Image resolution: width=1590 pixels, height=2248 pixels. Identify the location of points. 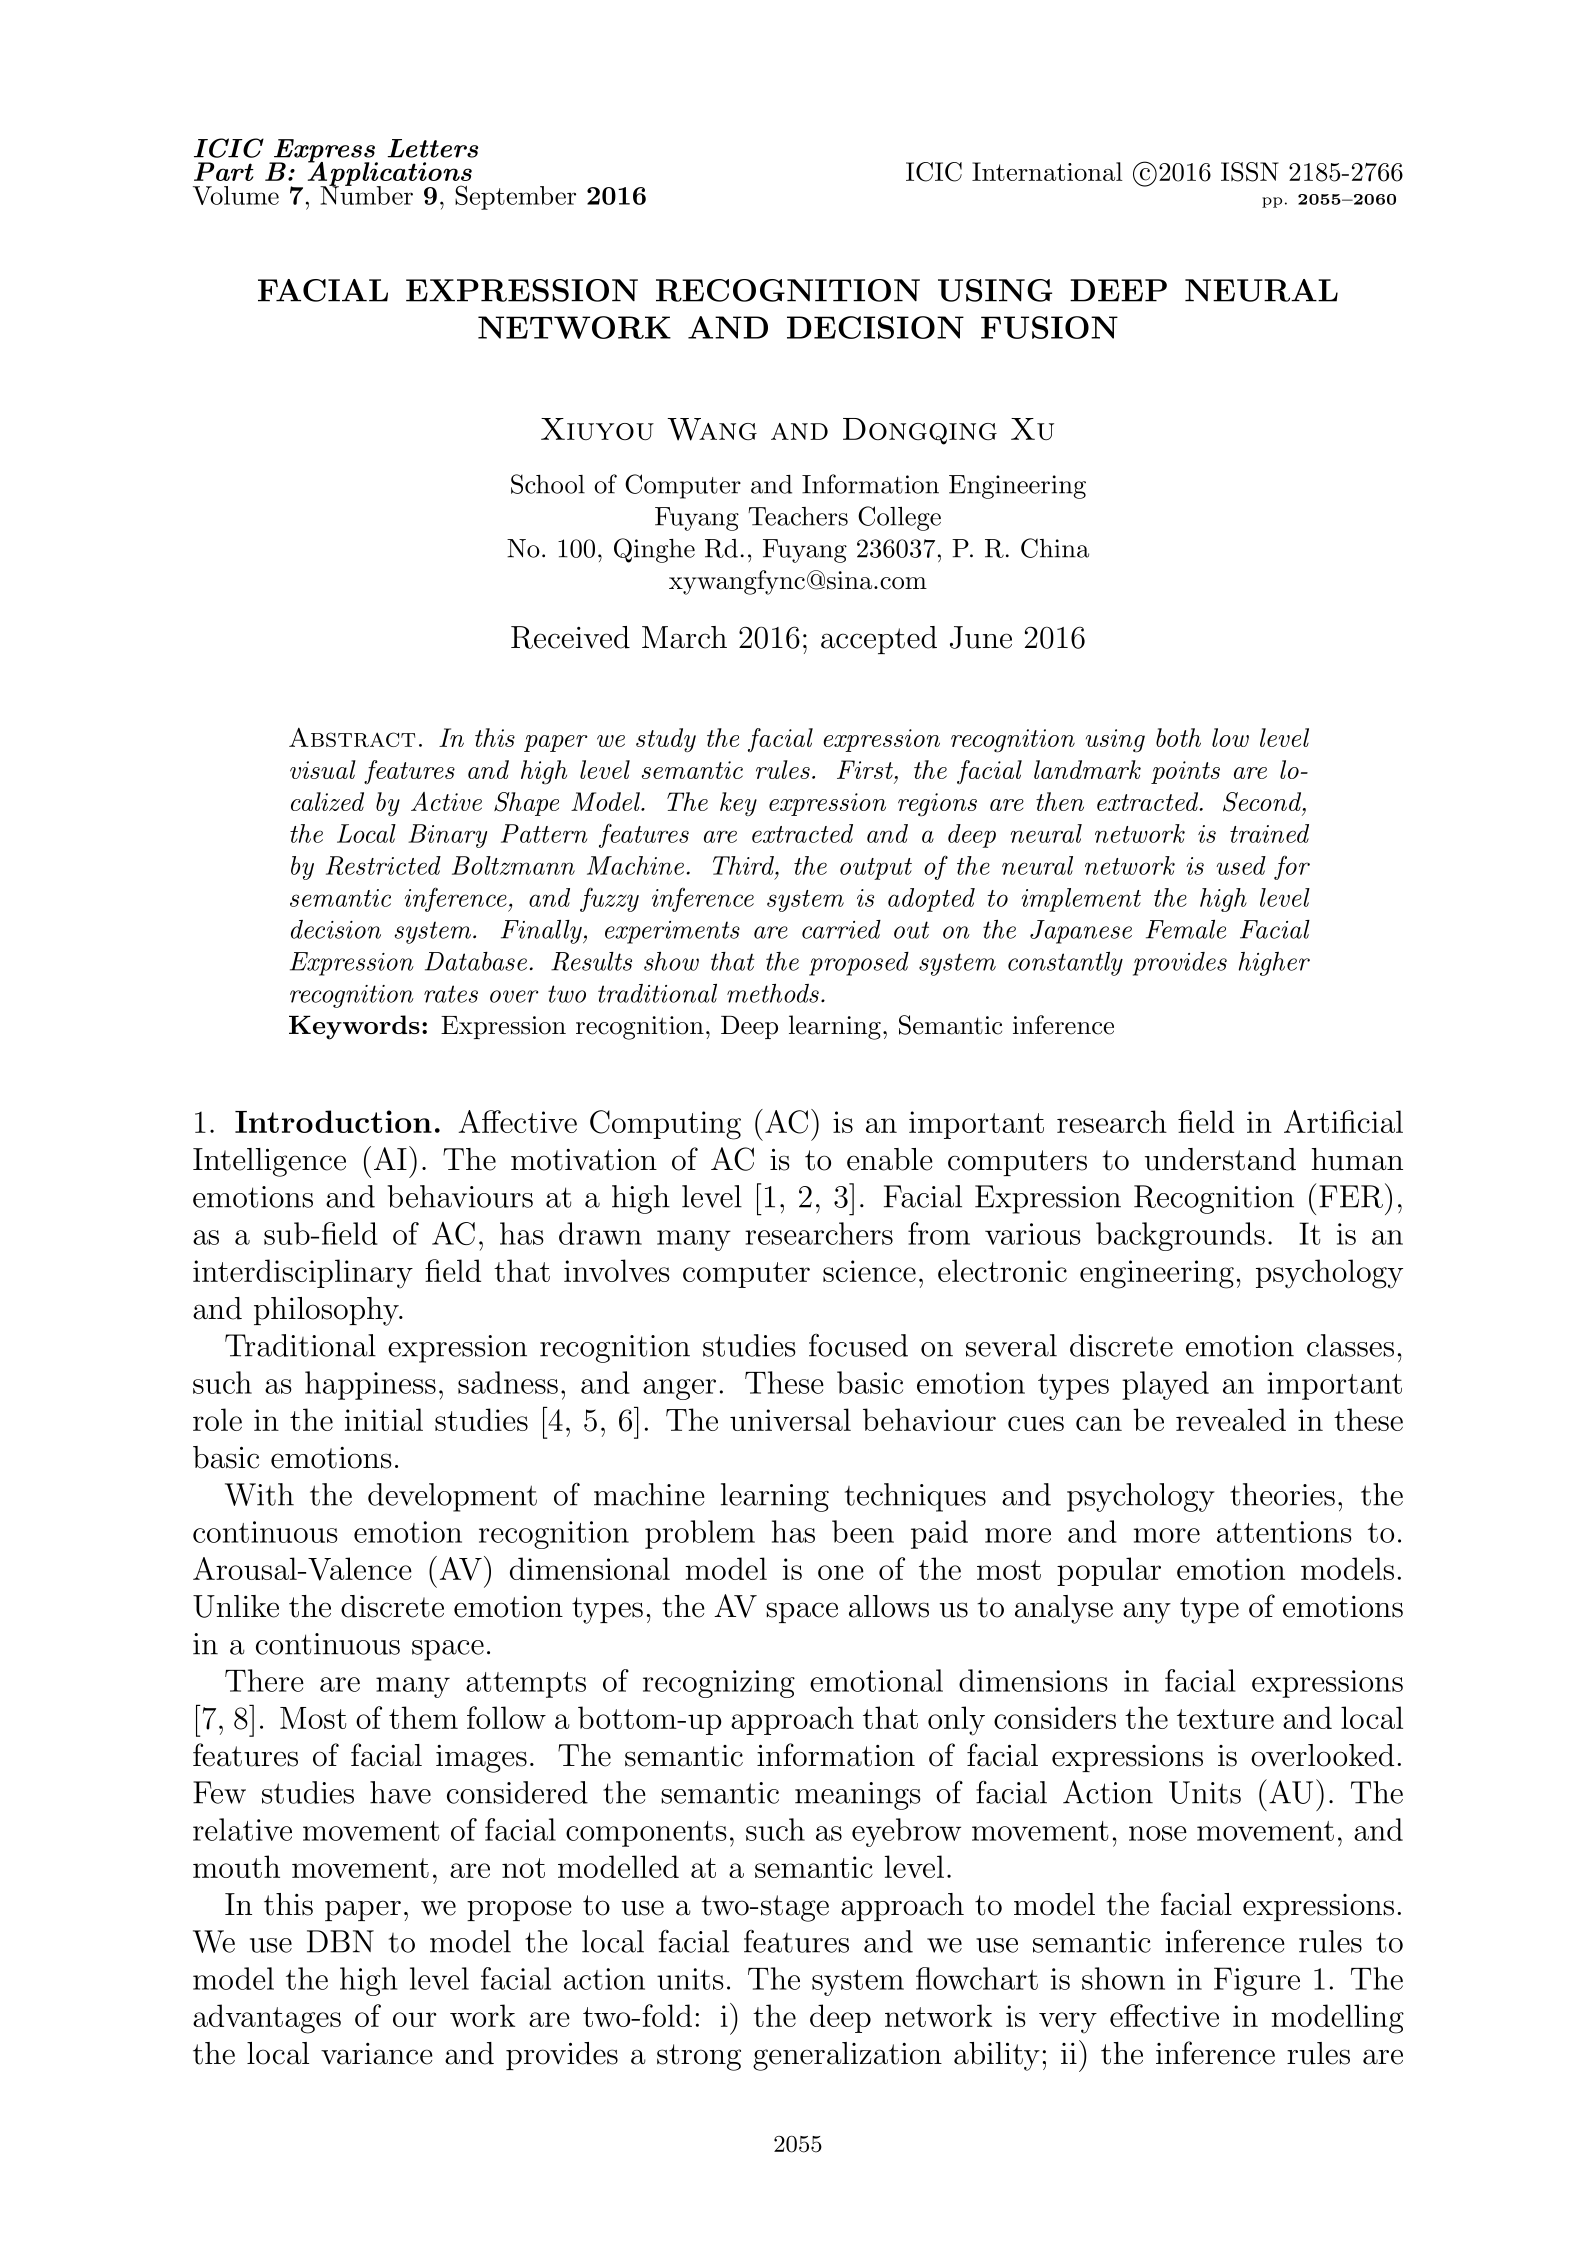
(1185, 772).
